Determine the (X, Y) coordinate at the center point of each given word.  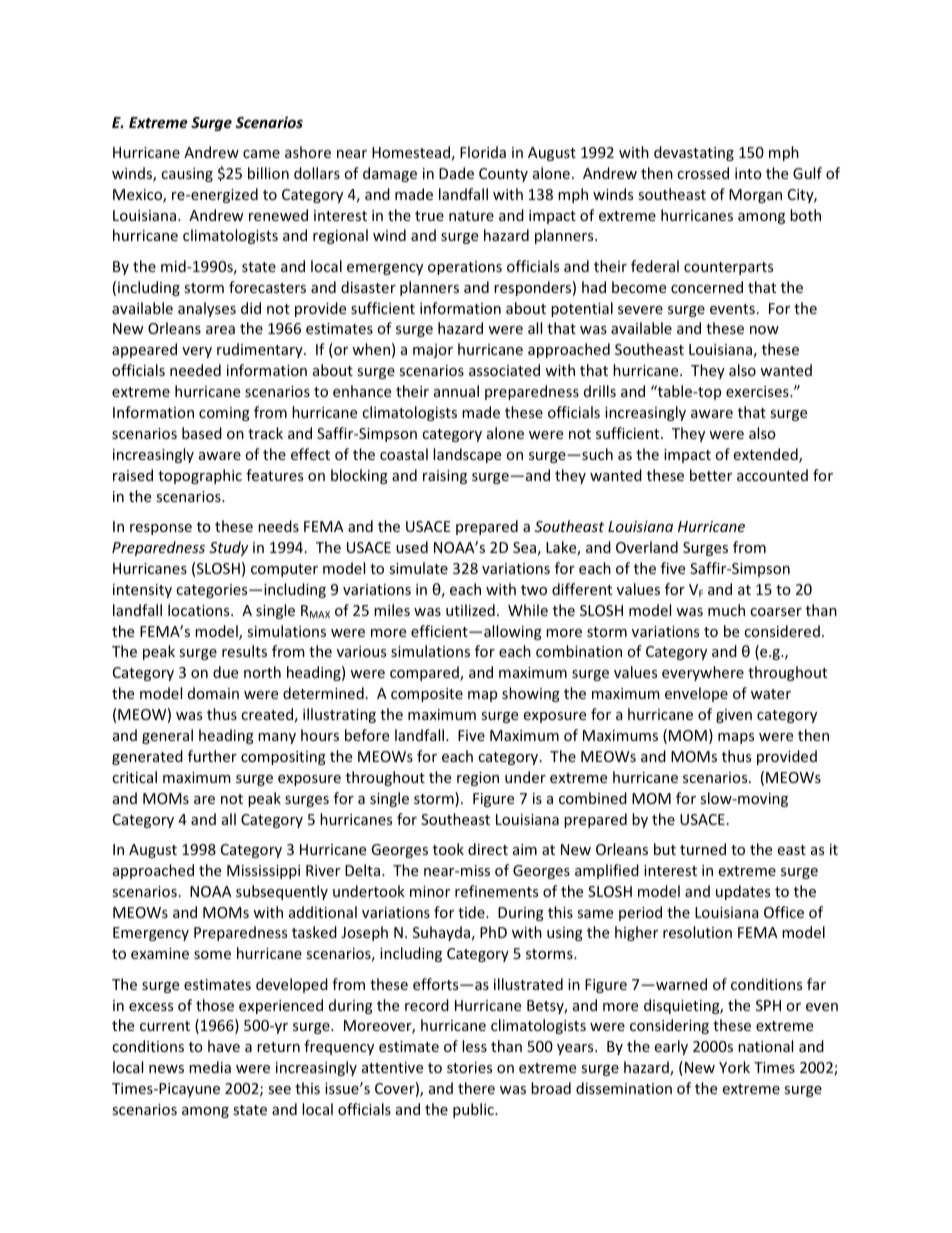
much (726, 610)
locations (200, 610)
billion (268, 173)
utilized (470, 610)
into (748, 173)
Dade (456, 173)
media (210, 1067)
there (476, 1088)
